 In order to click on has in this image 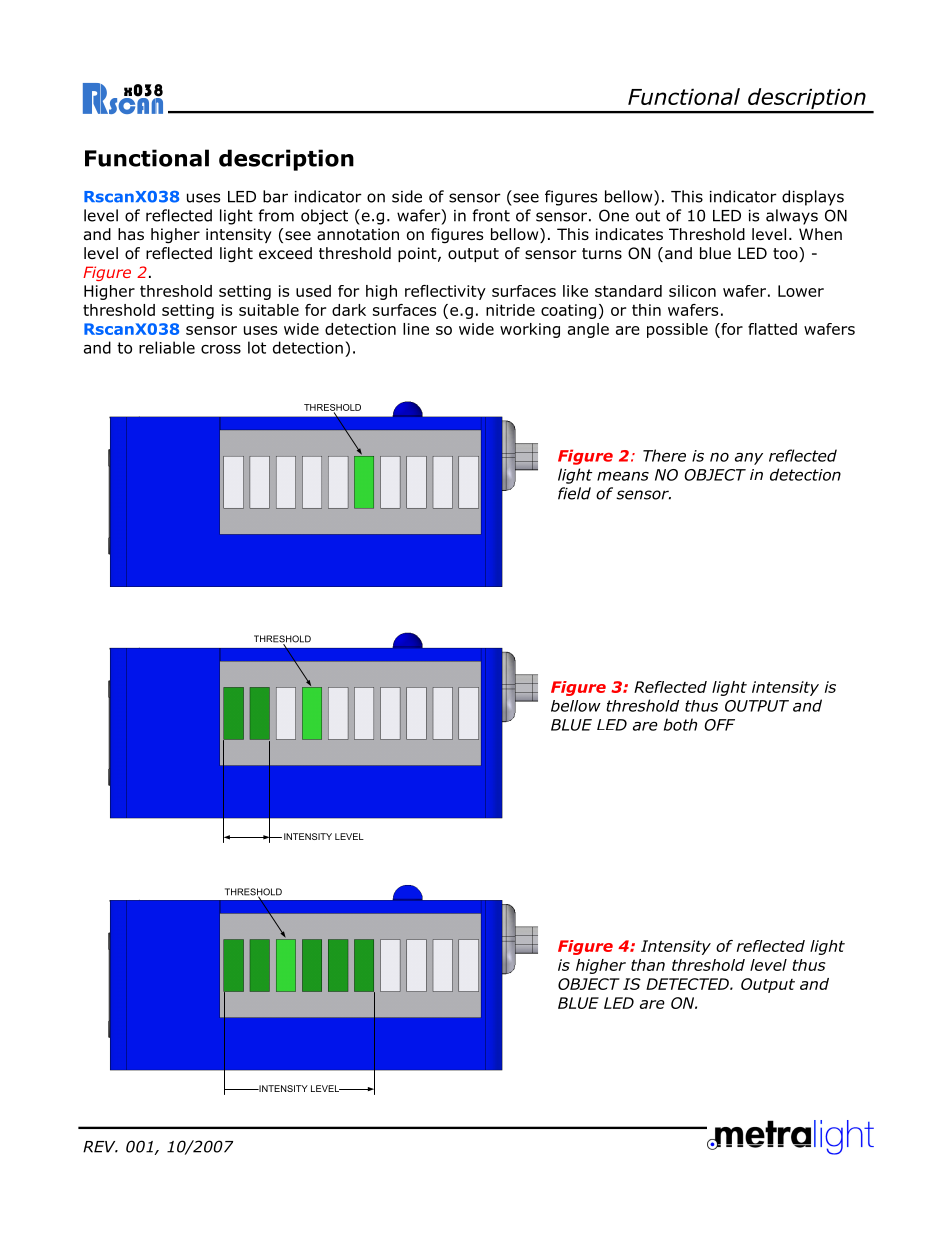, I will do `click(131, 234)`.
